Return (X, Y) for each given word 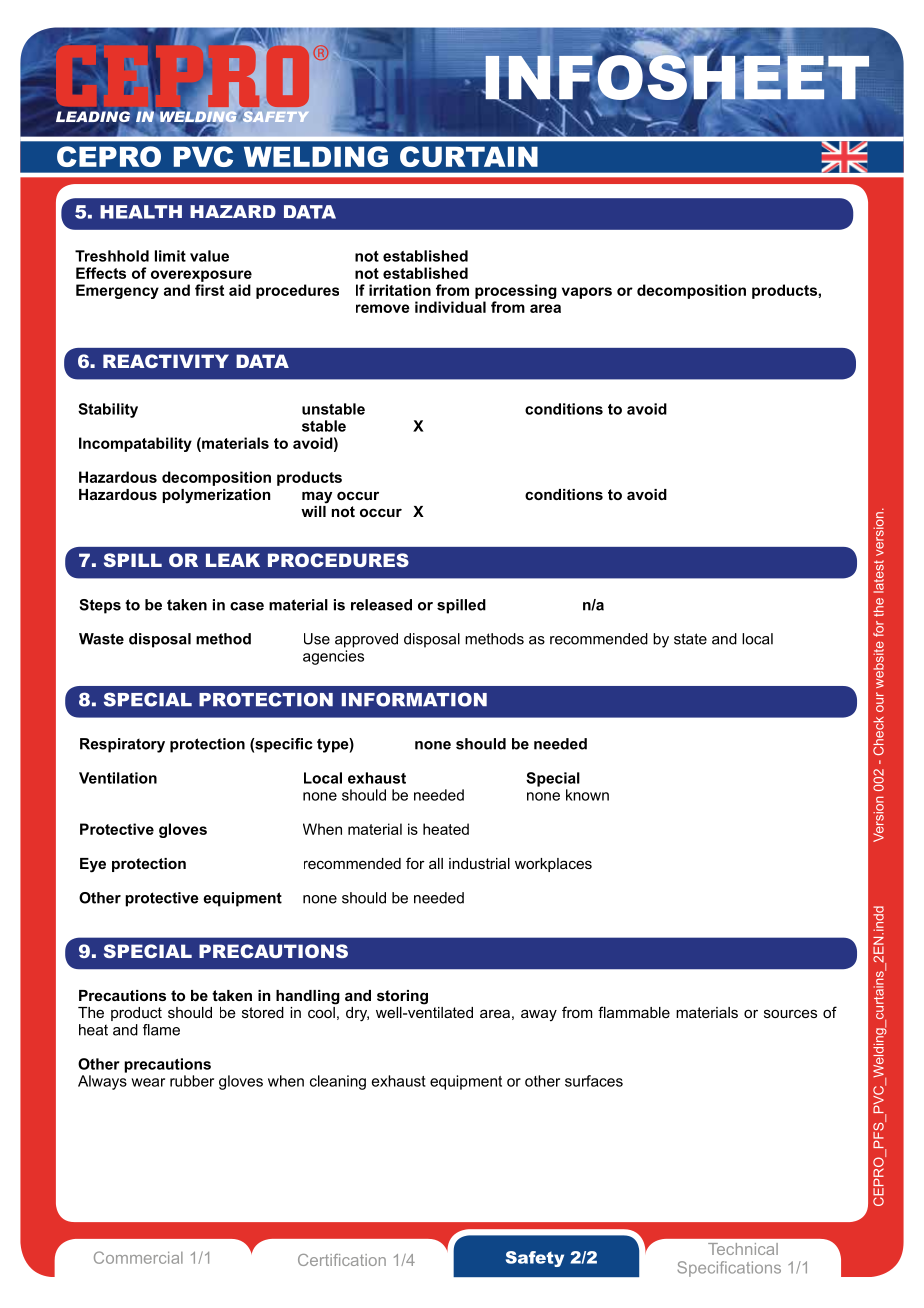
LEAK (233, 560)
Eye (93, 865)
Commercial (138, 1257)
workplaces (553, 865)
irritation (400, 290)
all (436, 863)
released (381, 605)
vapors (587, 293)
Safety (535, 1259)
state (690, 639)
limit (170, 256)
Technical (743, 1249)
